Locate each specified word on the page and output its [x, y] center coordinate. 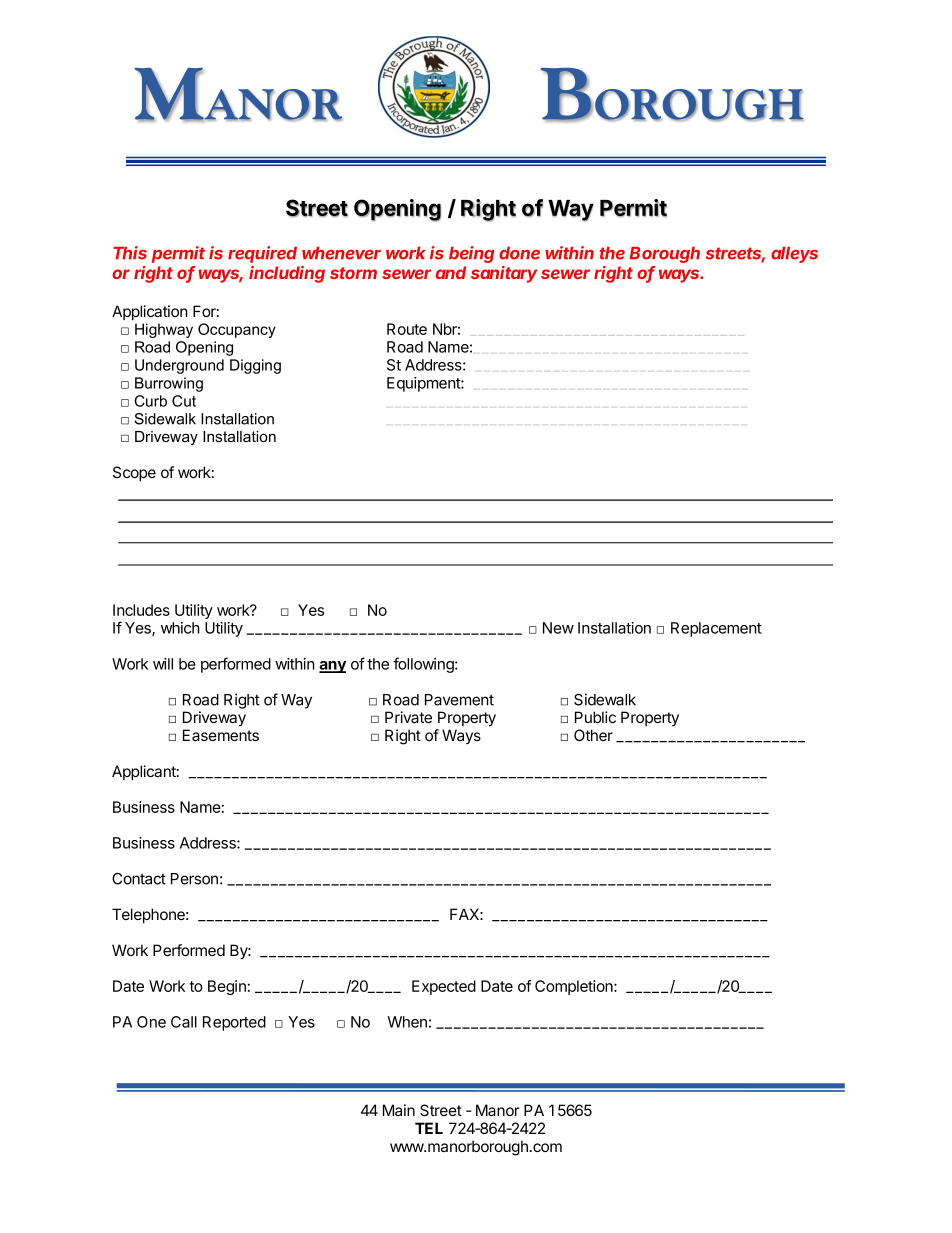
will [163, 664]
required [262, 254]
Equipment [424, 384]
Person [194, 879]
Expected [444, 987]
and [451, 272]
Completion [575, 987]
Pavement [459, 700]
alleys [794, 255]
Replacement [716, 629]
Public [595, 717]
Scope [134, 473]
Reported [234, 1023]
